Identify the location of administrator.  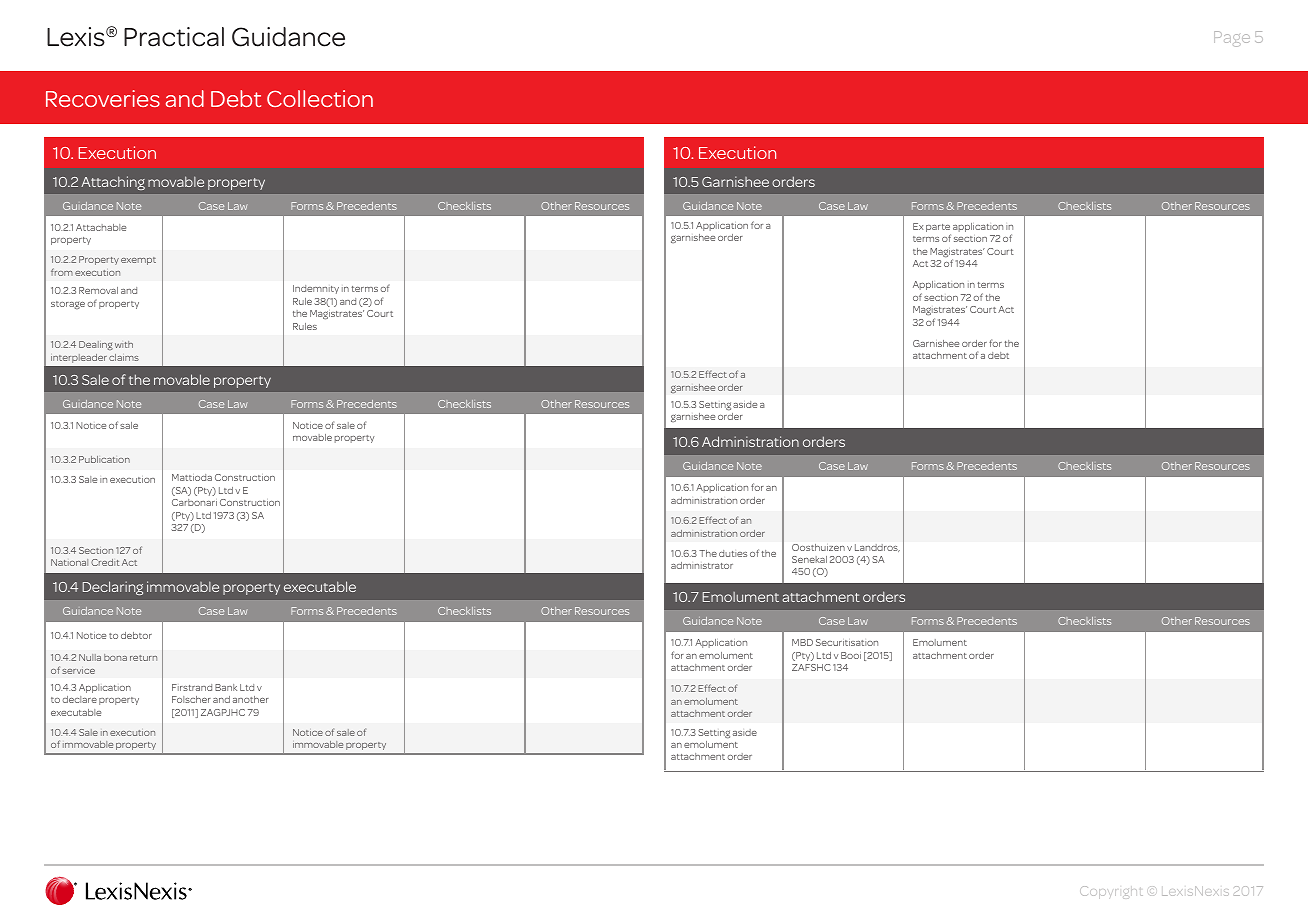
(702, 565).
